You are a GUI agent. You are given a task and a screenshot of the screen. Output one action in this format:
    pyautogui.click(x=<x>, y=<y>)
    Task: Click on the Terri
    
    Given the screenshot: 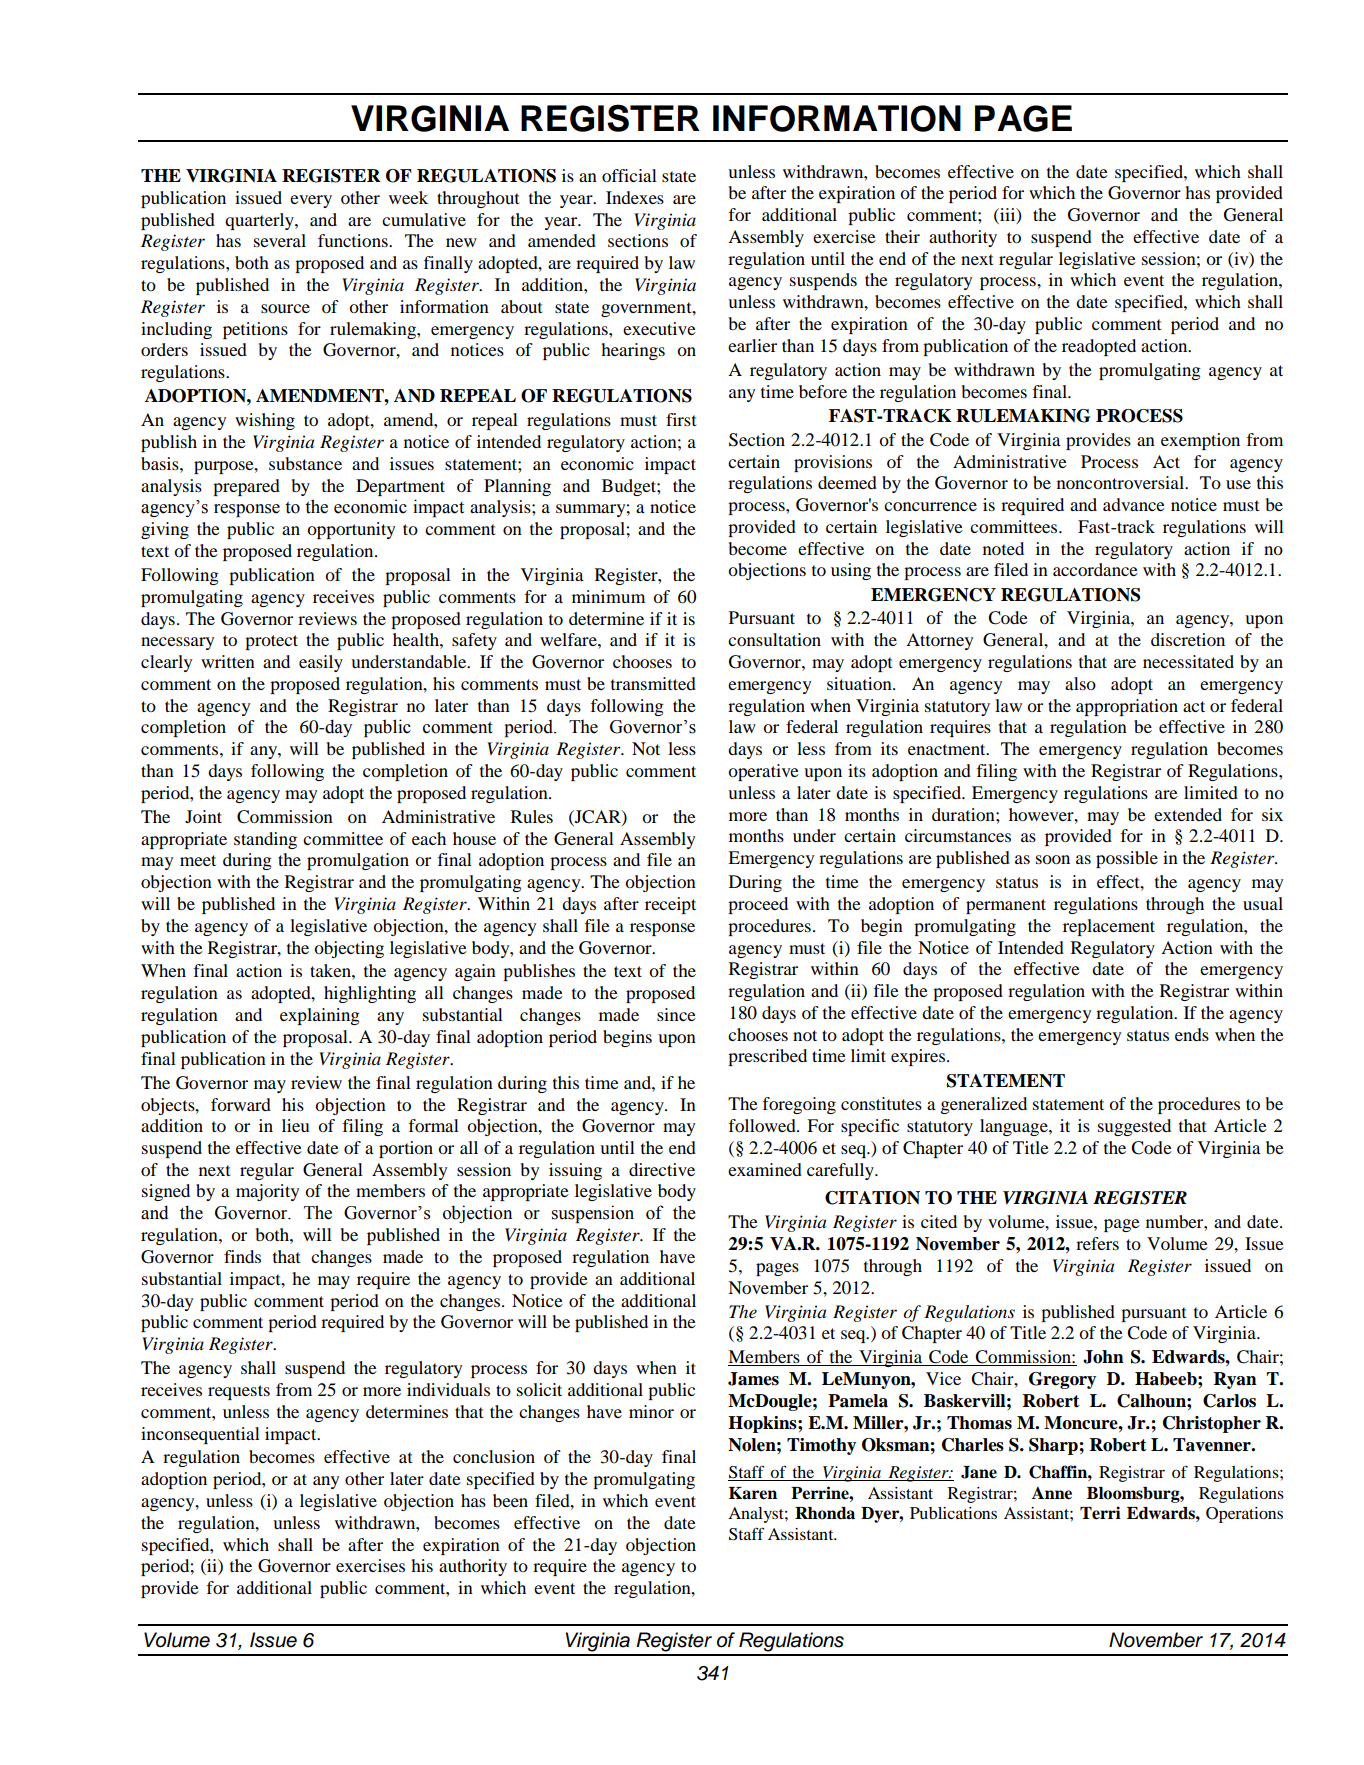 What is the action you would take?
    pyautogui.click(x=1100, y=1513)
